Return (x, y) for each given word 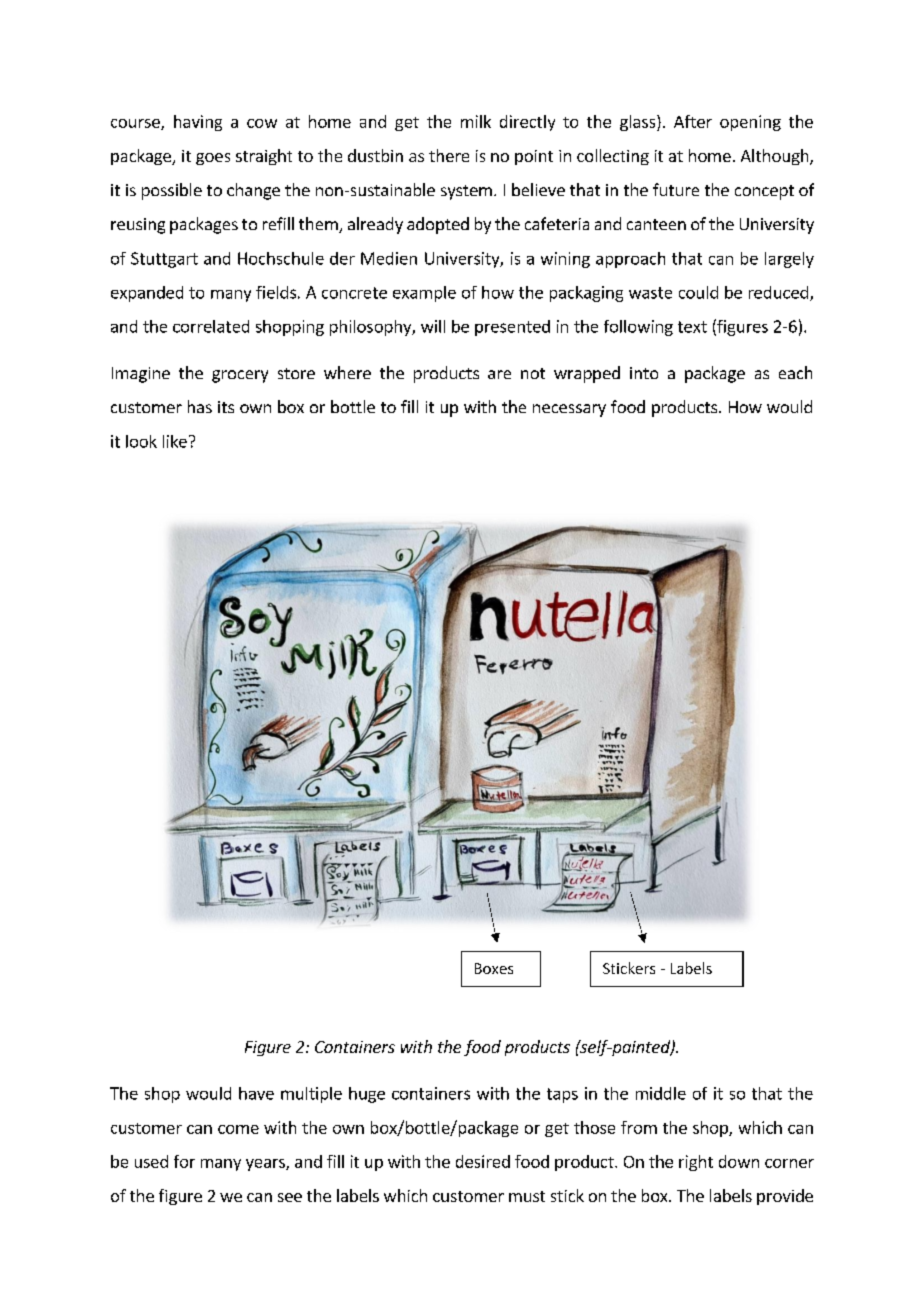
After (693, 121)
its (226, 407)
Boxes (494, 968)
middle (661, 1093)
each (795, 372)
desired (483, 1161)
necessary (569, 410)
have (256, 1093)
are (499, 374)
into (644, 373)
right (696, 1163)
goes (213, 159)
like (175, 441)
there (449, 155)
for (184, 1161)
